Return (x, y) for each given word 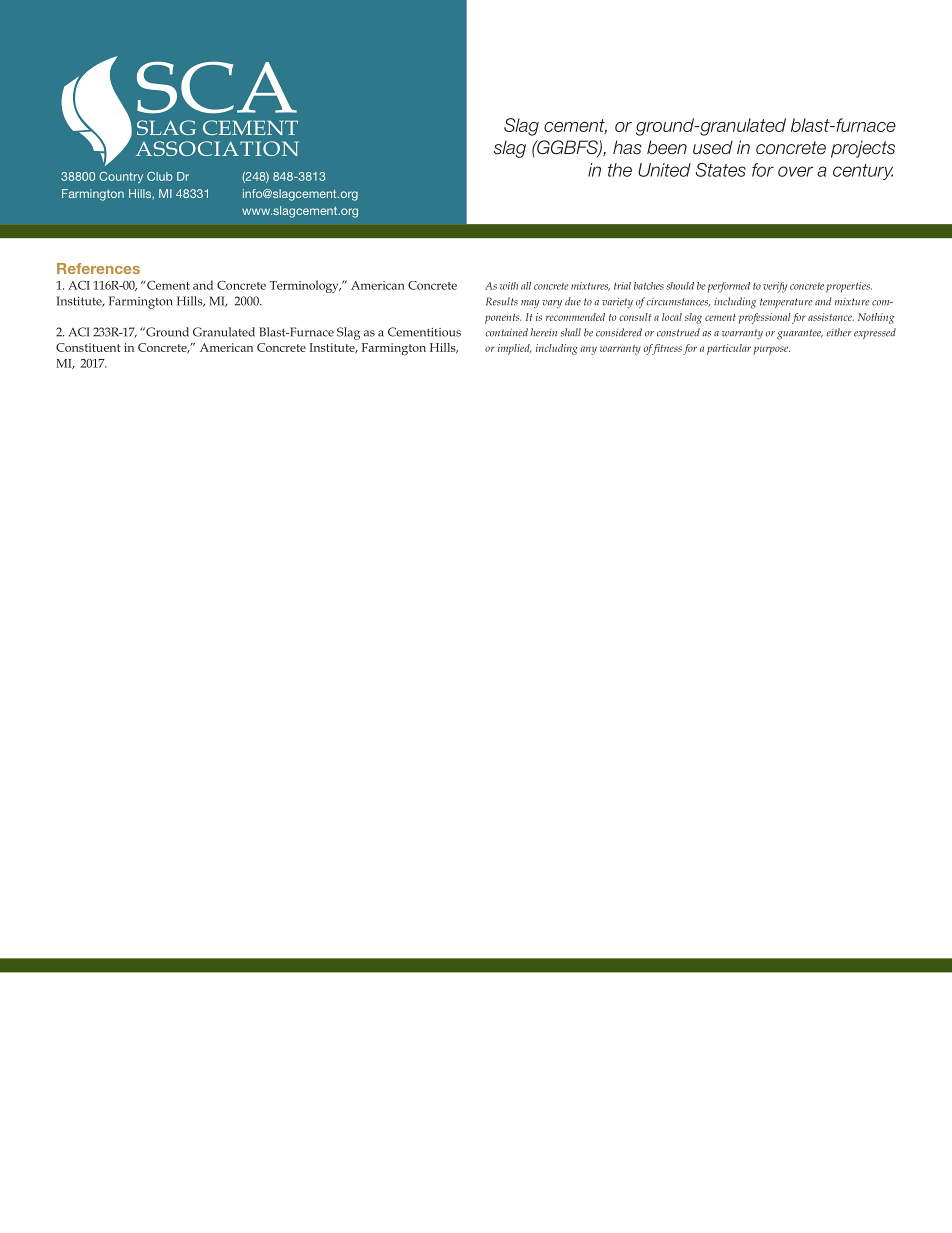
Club (160, 176)
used (713, 147)
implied (514, 349)
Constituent (88, 347)
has (627, 147)
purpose (771, 350)
